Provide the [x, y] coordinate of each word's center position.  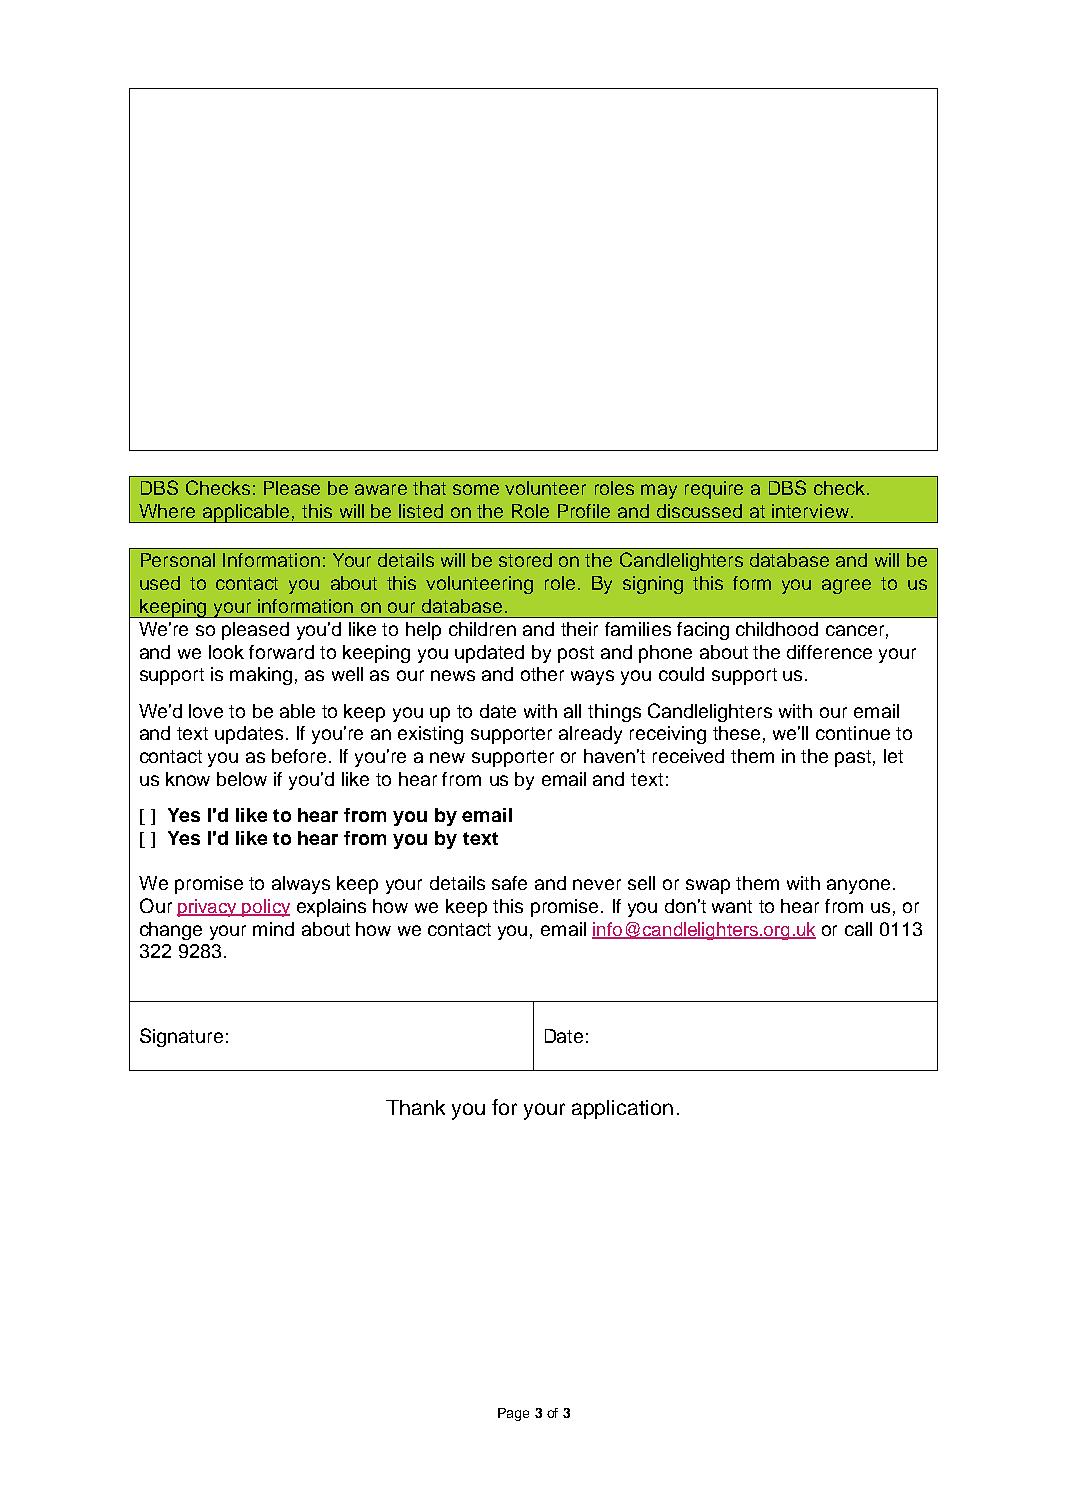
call [858, 929]
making [261, 676]
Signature [181, 1037]
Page [513, 1414]
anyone [860, 886]
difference [829, 652]
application [622, 1109]
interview [810, 511]
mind [273, 929]
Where [167, 511]
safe [509, 883]
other [542, 674]
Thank [415, 1107]
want [732, 906]
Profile [584, 511]
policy [265, 908]
